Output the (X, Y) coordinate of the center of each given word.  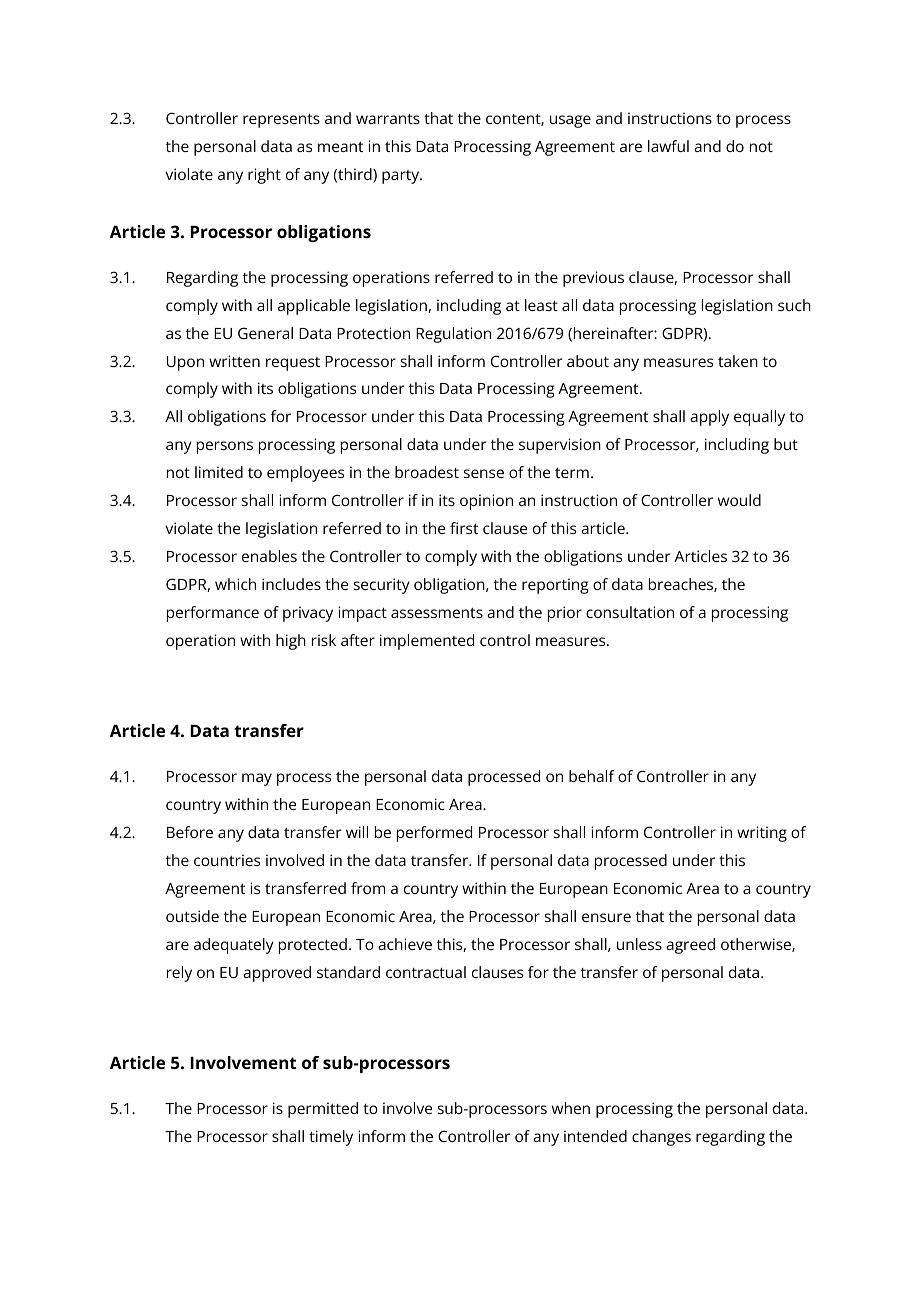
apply (709, 418)
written (234, 361)
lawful (668, 146)
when (571, 1108)
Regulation (453, 335)
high (291, 642)
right (264, 176)
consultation (630, 612)
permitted (323, 1110)
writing (762, 834)
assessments (437, 613)
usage (570, 121)
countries (227, 860)
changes (661, 1138)
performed (434, 834)
